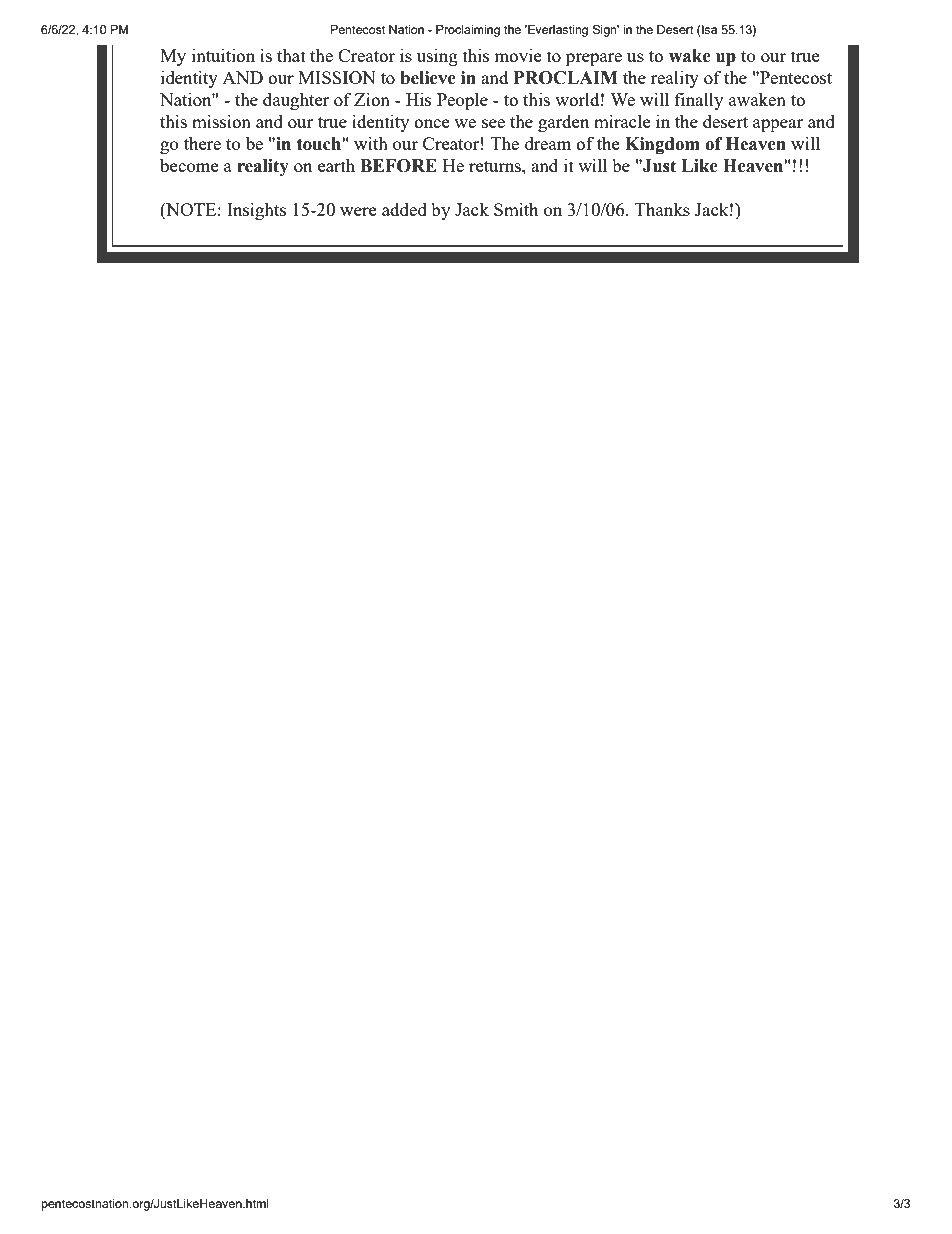 The width and height of the page is (952, 1234). Describe the element at coordinates (516, 209) in the page. I see `Smith` at that location.
